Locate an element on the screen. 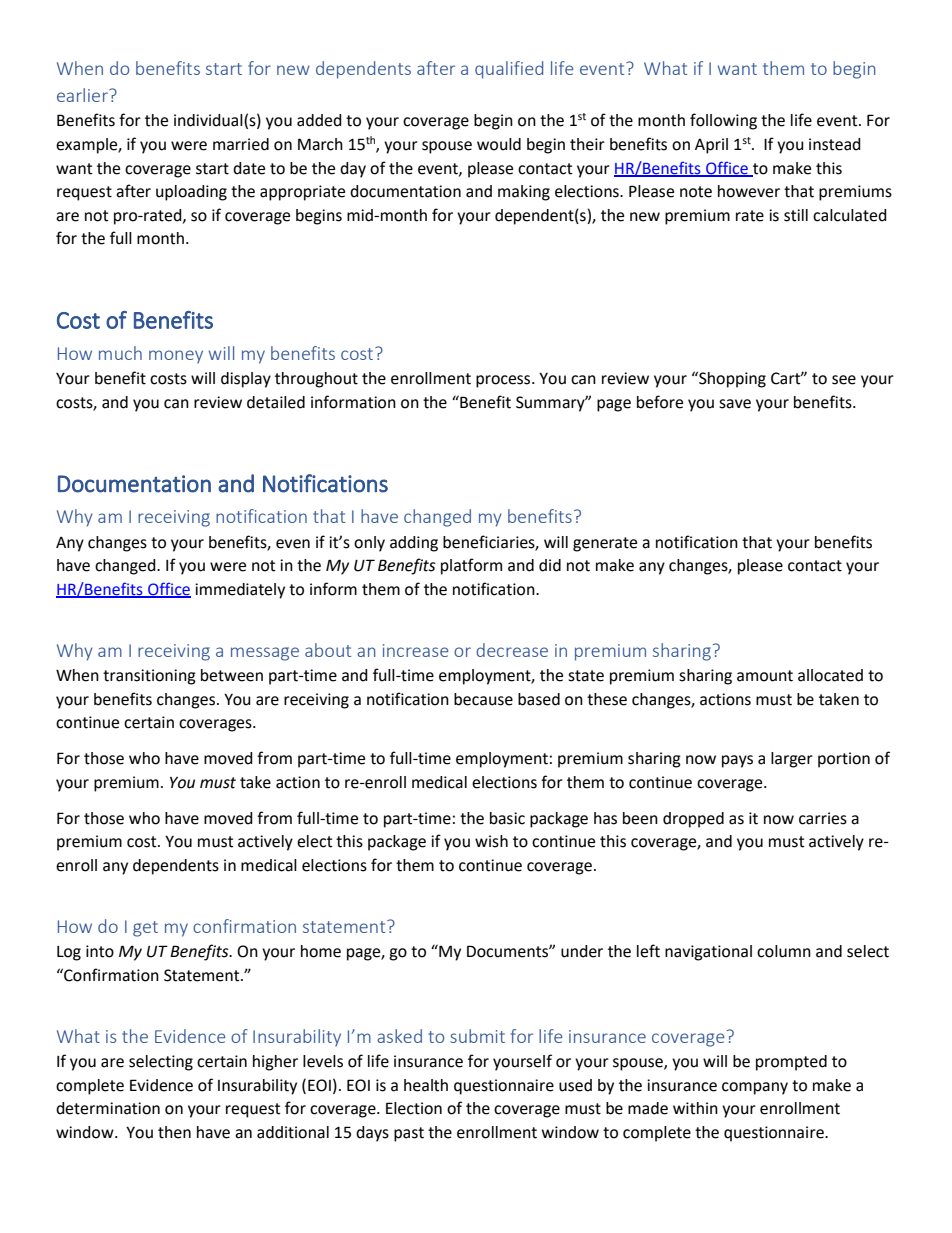 Image resolution: width=952 pixels, height=1233 pixels. money is located at coordinates (176, 357).
